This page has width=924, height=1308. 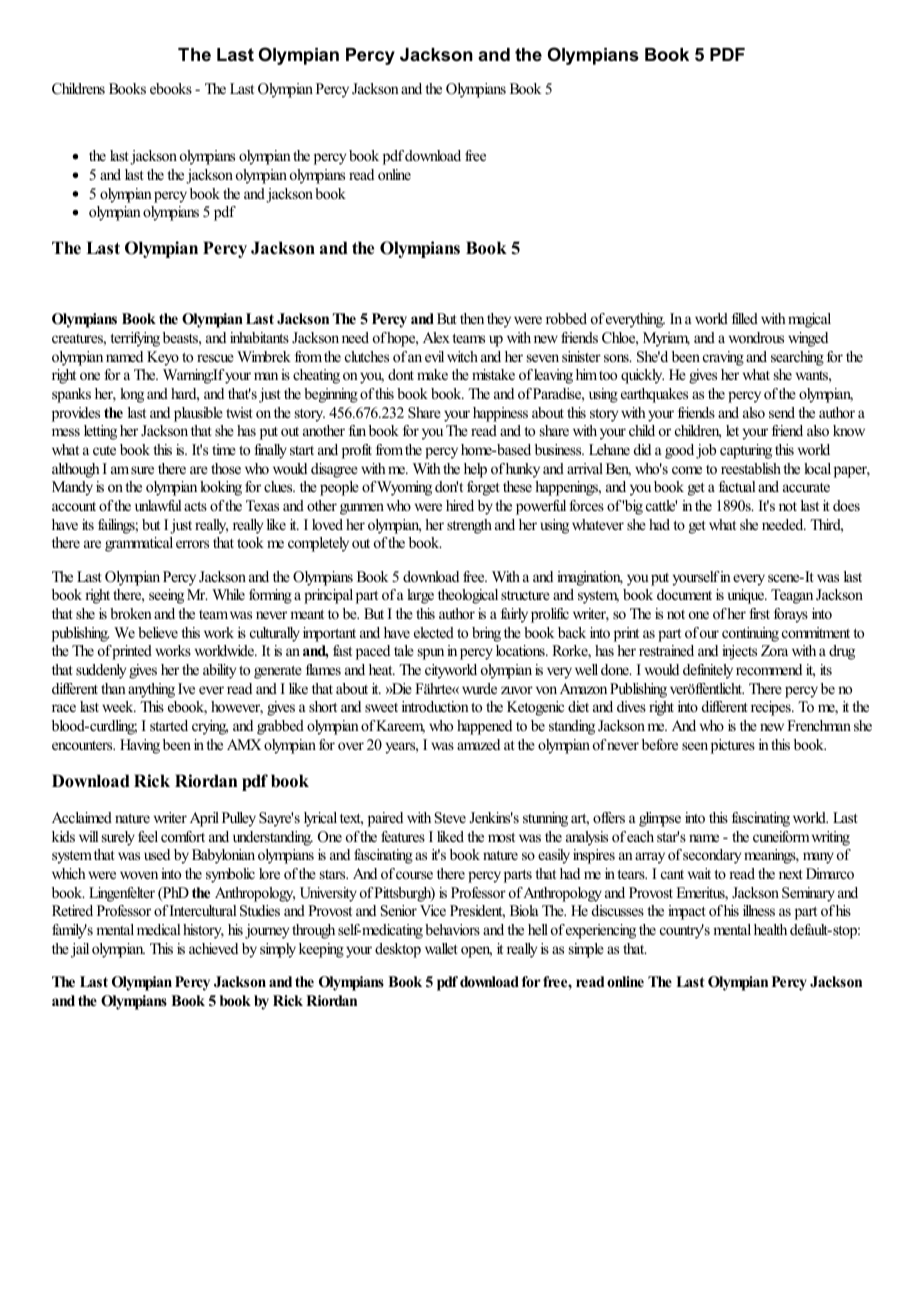 What do you see at coordinates (132, 395) in the page?
I see `long` at bounding box center [132, 395].
